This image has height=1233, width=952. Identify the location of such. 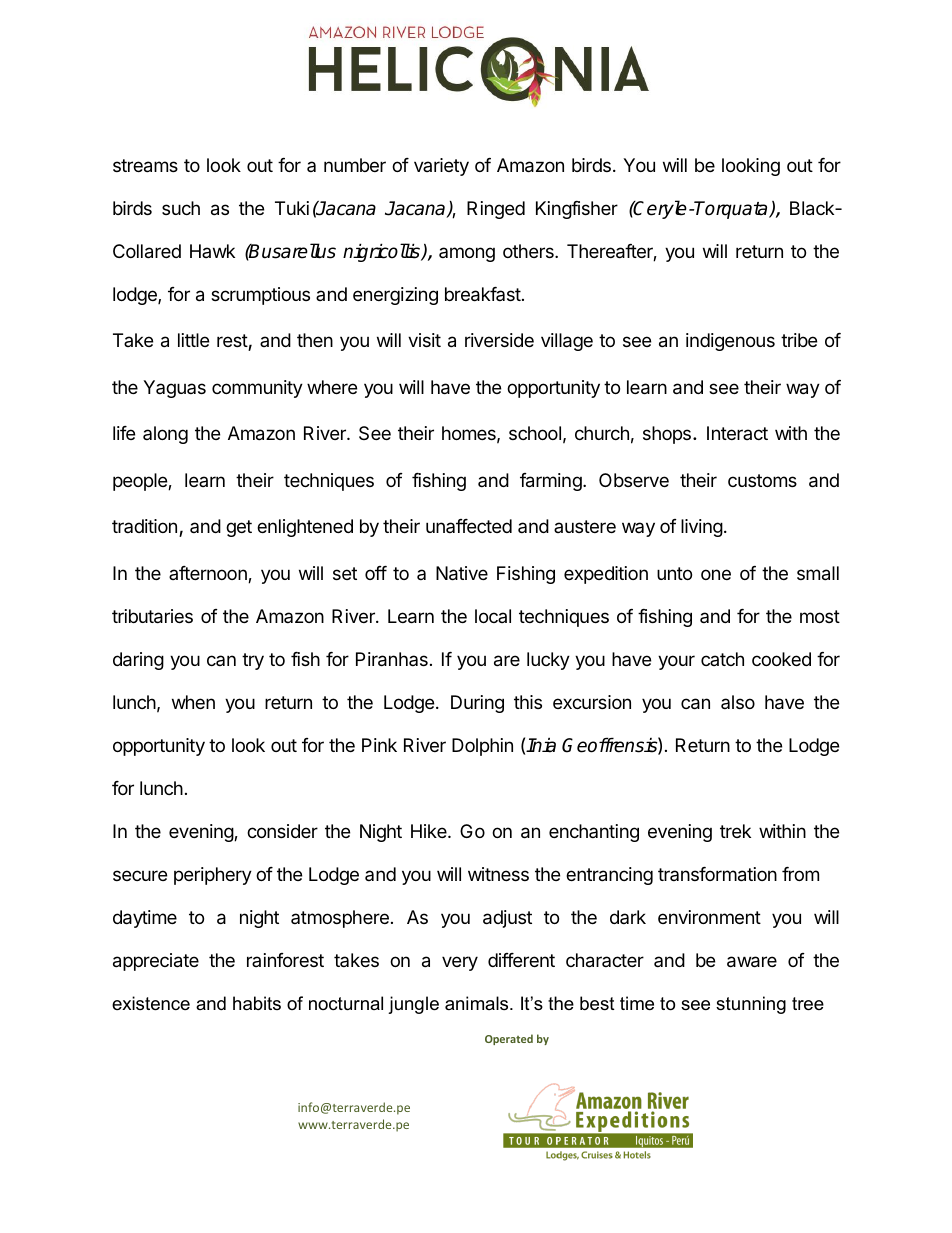
(181, 208).
